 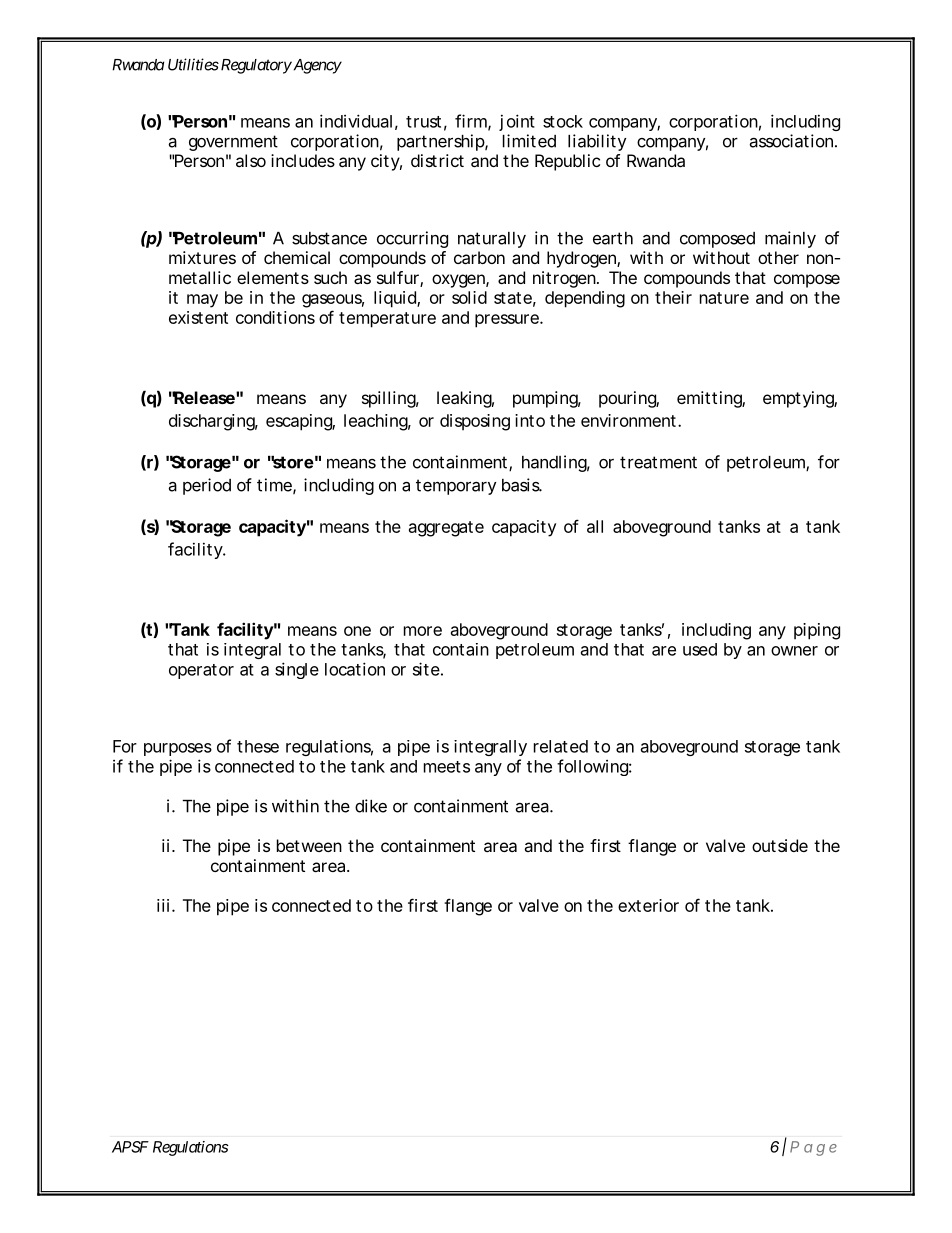 What do you see at coordinates (423, 631) in the screenshot?
I see `more` at bounding box center [423, 631].
